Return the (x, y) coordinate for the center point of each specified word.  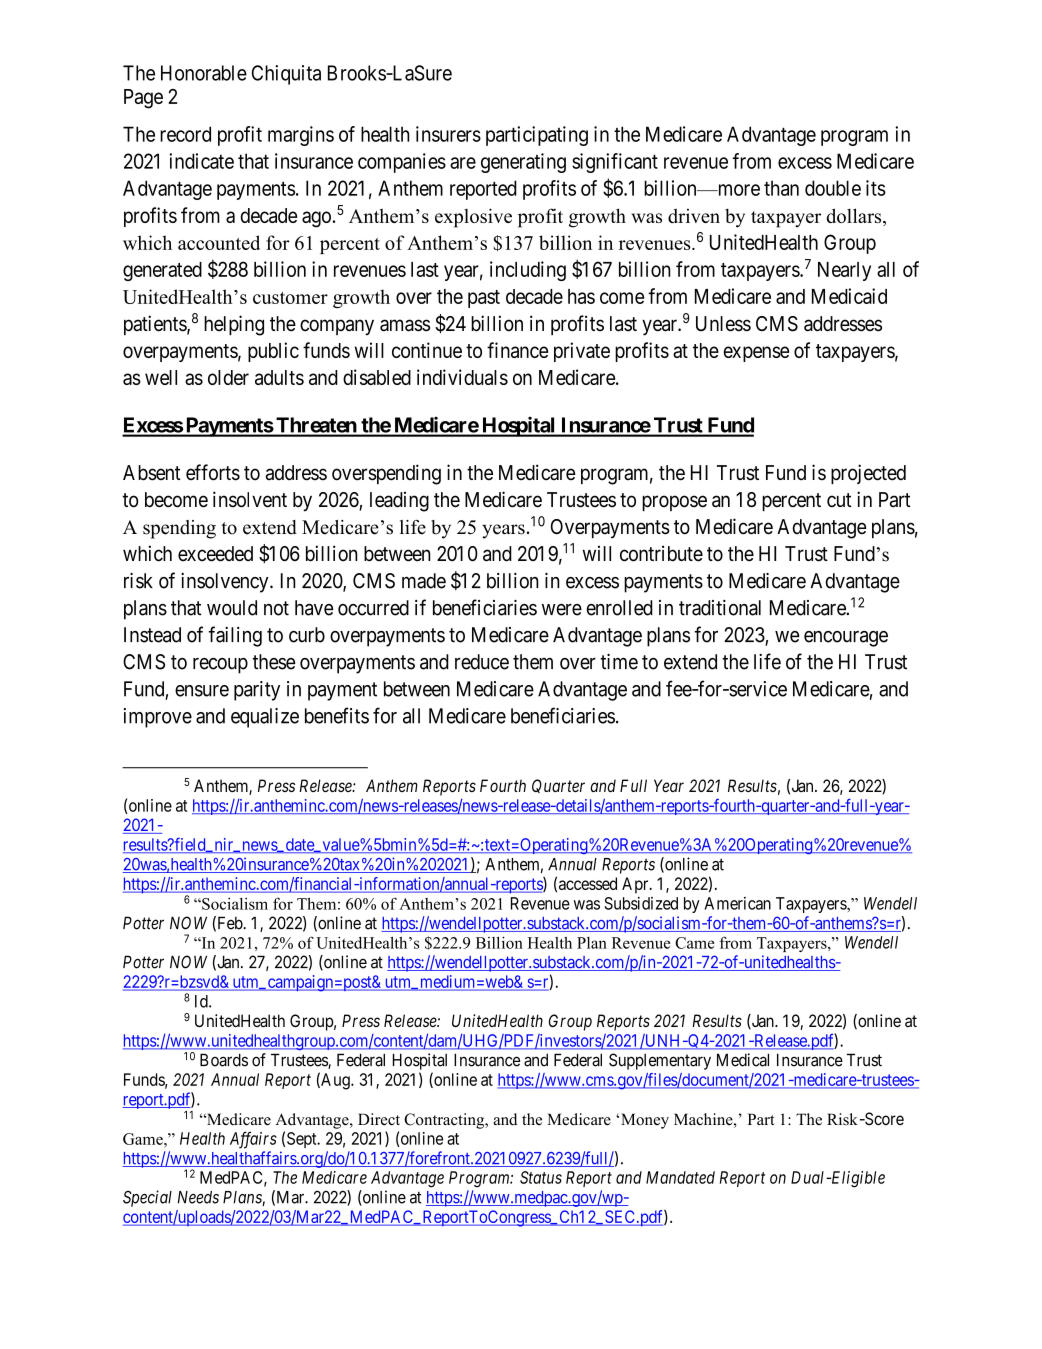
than (781, 188)
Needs (198, 1197)
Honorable (204, 73)
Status (541, 1177)
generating (523, 163)
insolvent (250, 499)
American (737, 903)
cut (839, 500)
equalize (265, 718)
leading (399, 501)
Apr (636, 885)
